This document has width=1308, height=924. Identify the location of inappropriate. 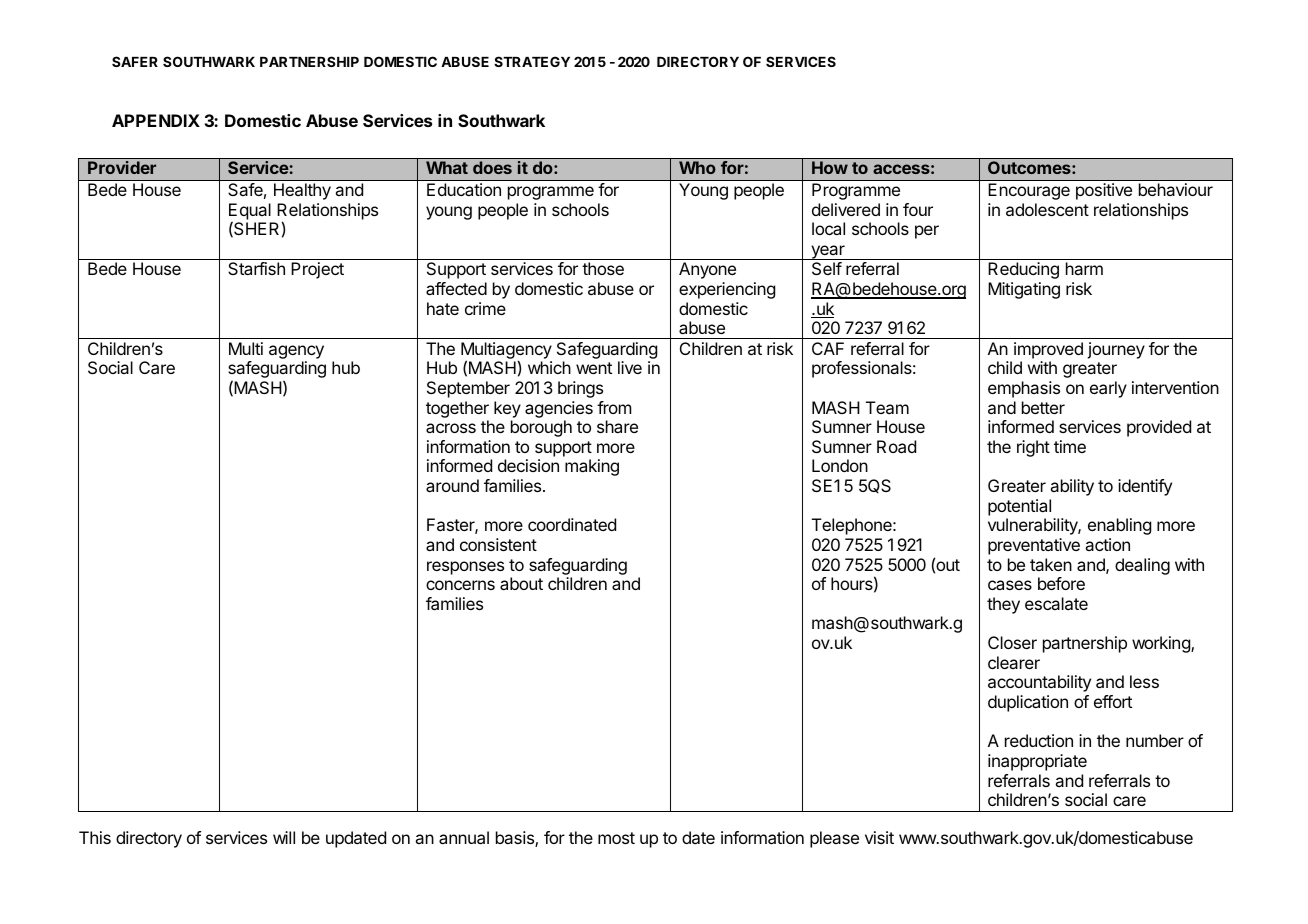
(1037, 762).
